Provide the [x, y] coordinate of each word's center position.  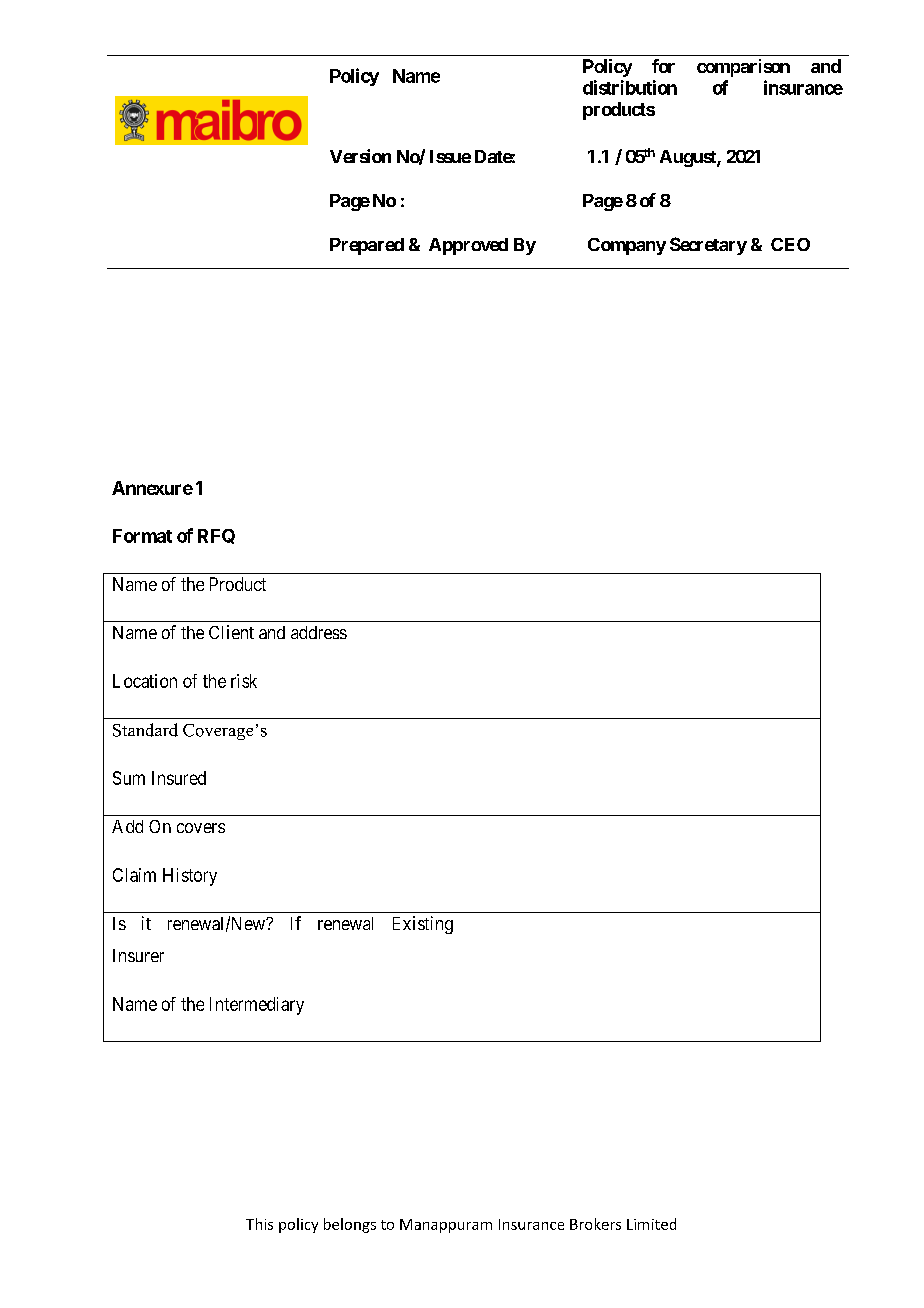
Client [231, 632]
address [319, 632]
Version [360, 156]
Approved [468, 246]
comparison [743, 68]
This [259, 1224]
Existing [423, 925]
